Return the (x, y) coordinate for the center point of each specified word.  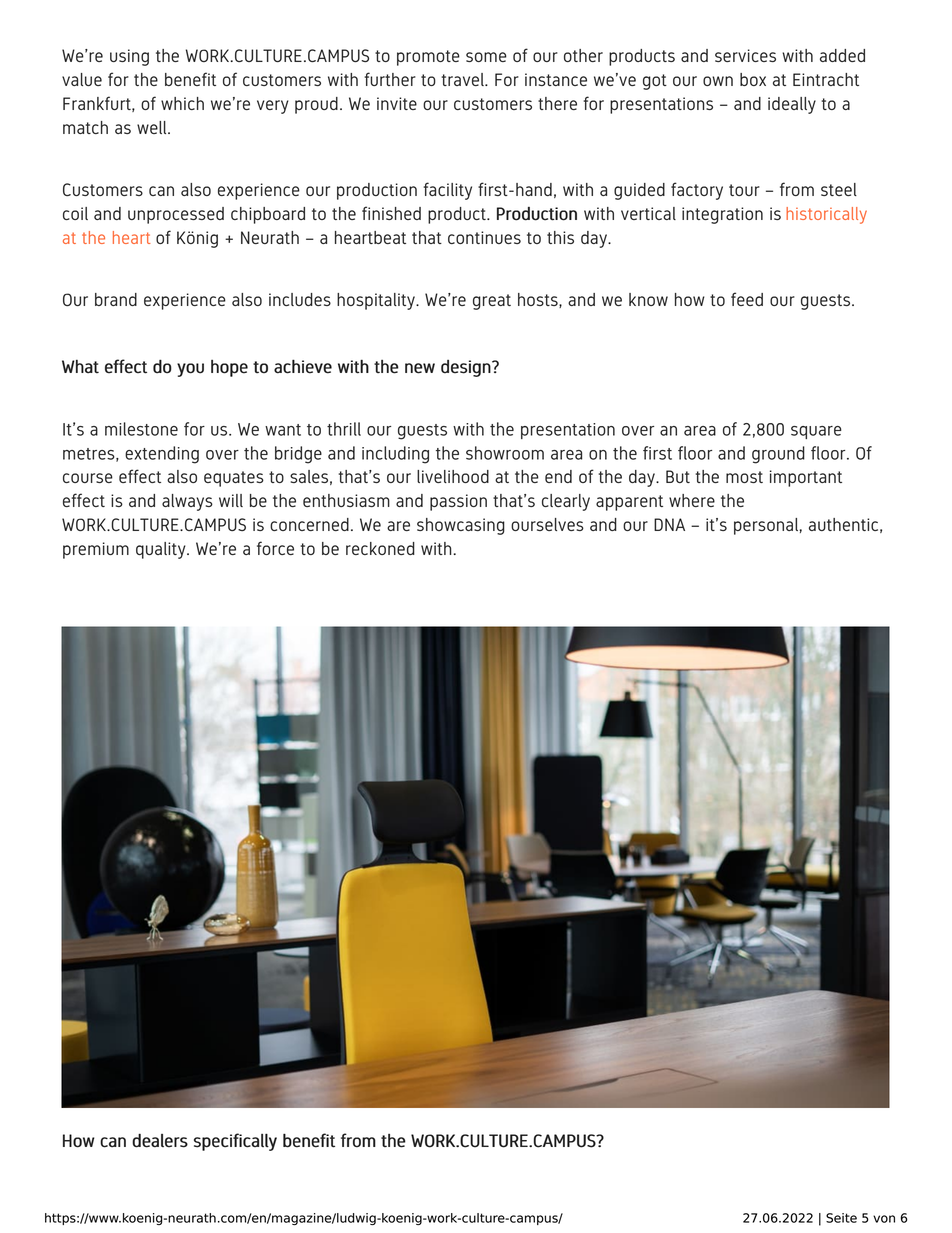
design (466, 368)
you (190, 370)
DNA (669, 524)
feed (747, 299)
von (884, 1219)
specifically (235, 1142)
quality (162, 550)
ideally (792, 105)
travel (463, 79)
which (182, 103)
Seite (841, 1218)
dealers (160, 1140)
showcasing (461, 526)
